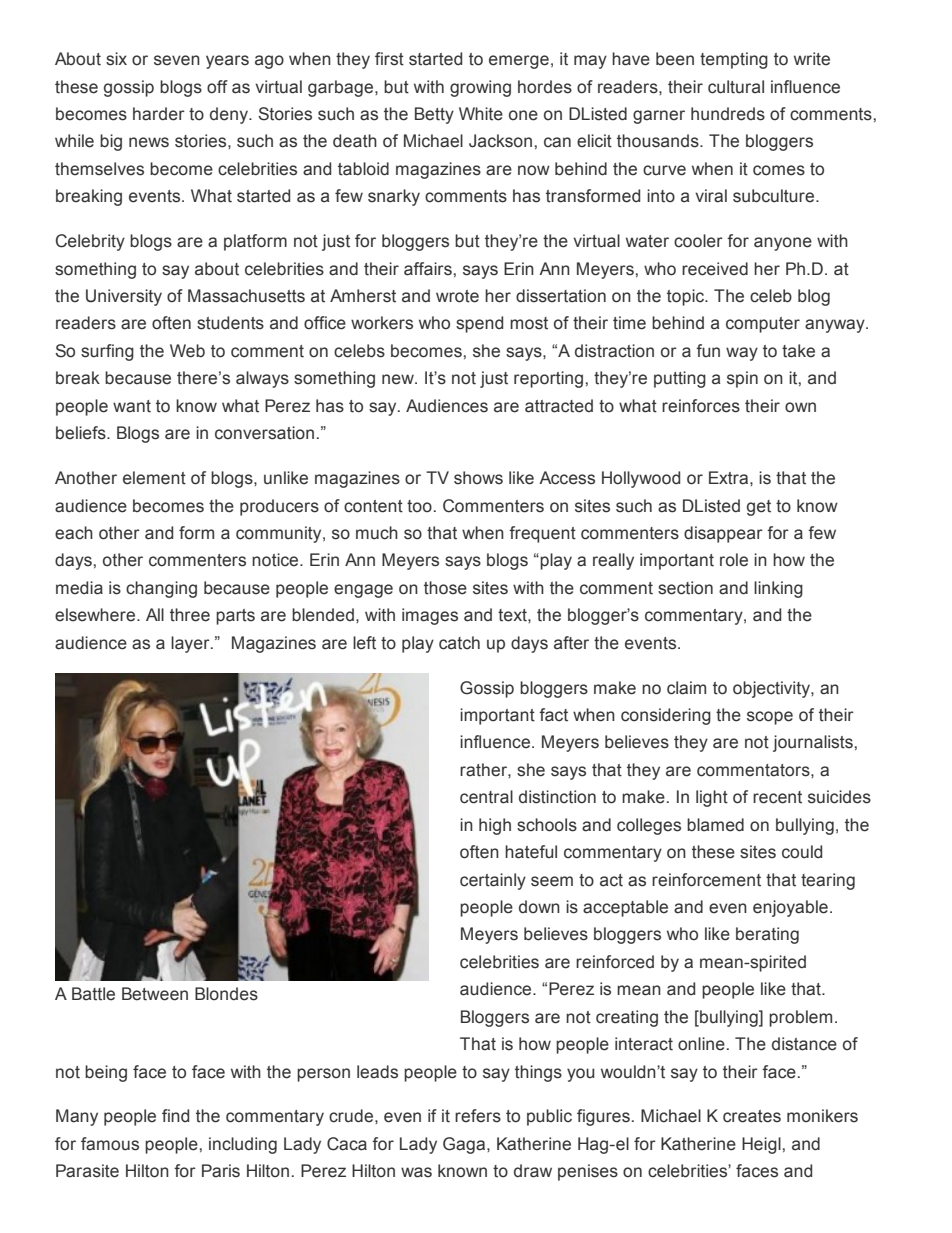  What do you see at coordinates (770, 718) in the page?
I see `scope` at bounding box center [770, 718].
